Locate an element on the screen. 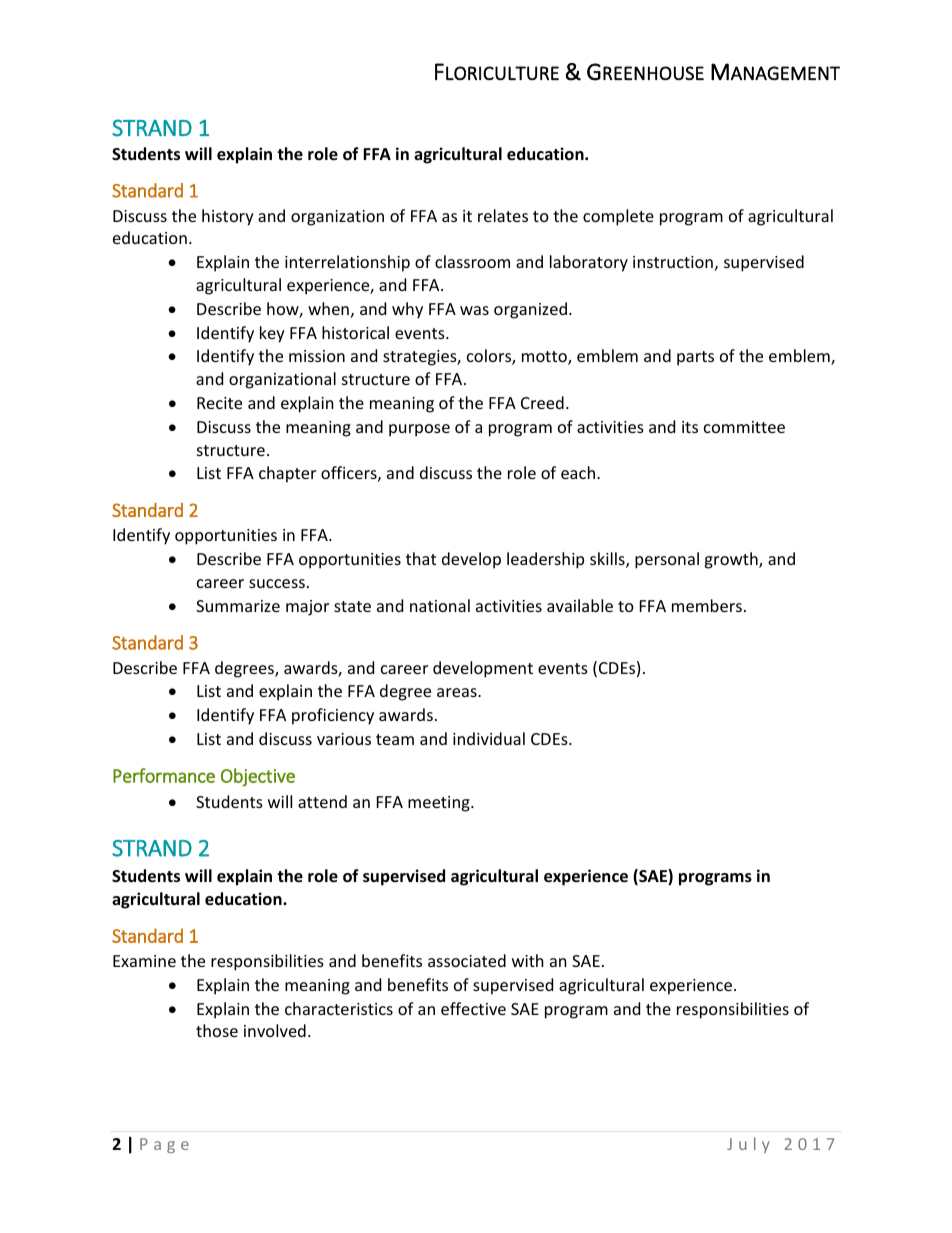  classroom is located at coordinates (472, 261).
